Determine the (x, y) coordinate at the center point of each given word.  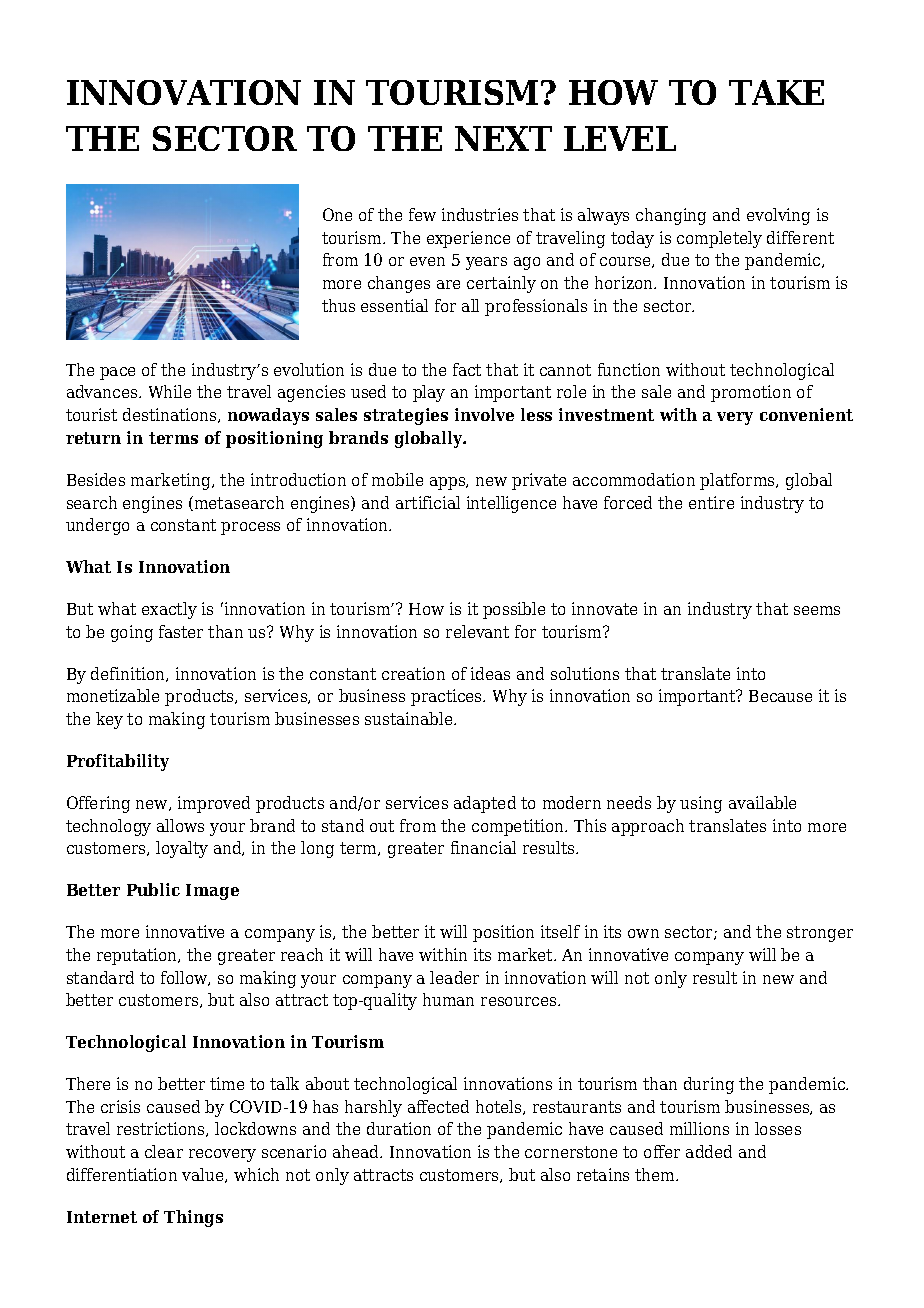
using (701, 804)
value (204, 1175)
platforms (738, 481)
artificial (428, 502)
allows (180, 825)
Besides (96, 479)
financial (483, 847)
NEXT (503, 138)
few (422, 214)
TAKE (776, 92)
